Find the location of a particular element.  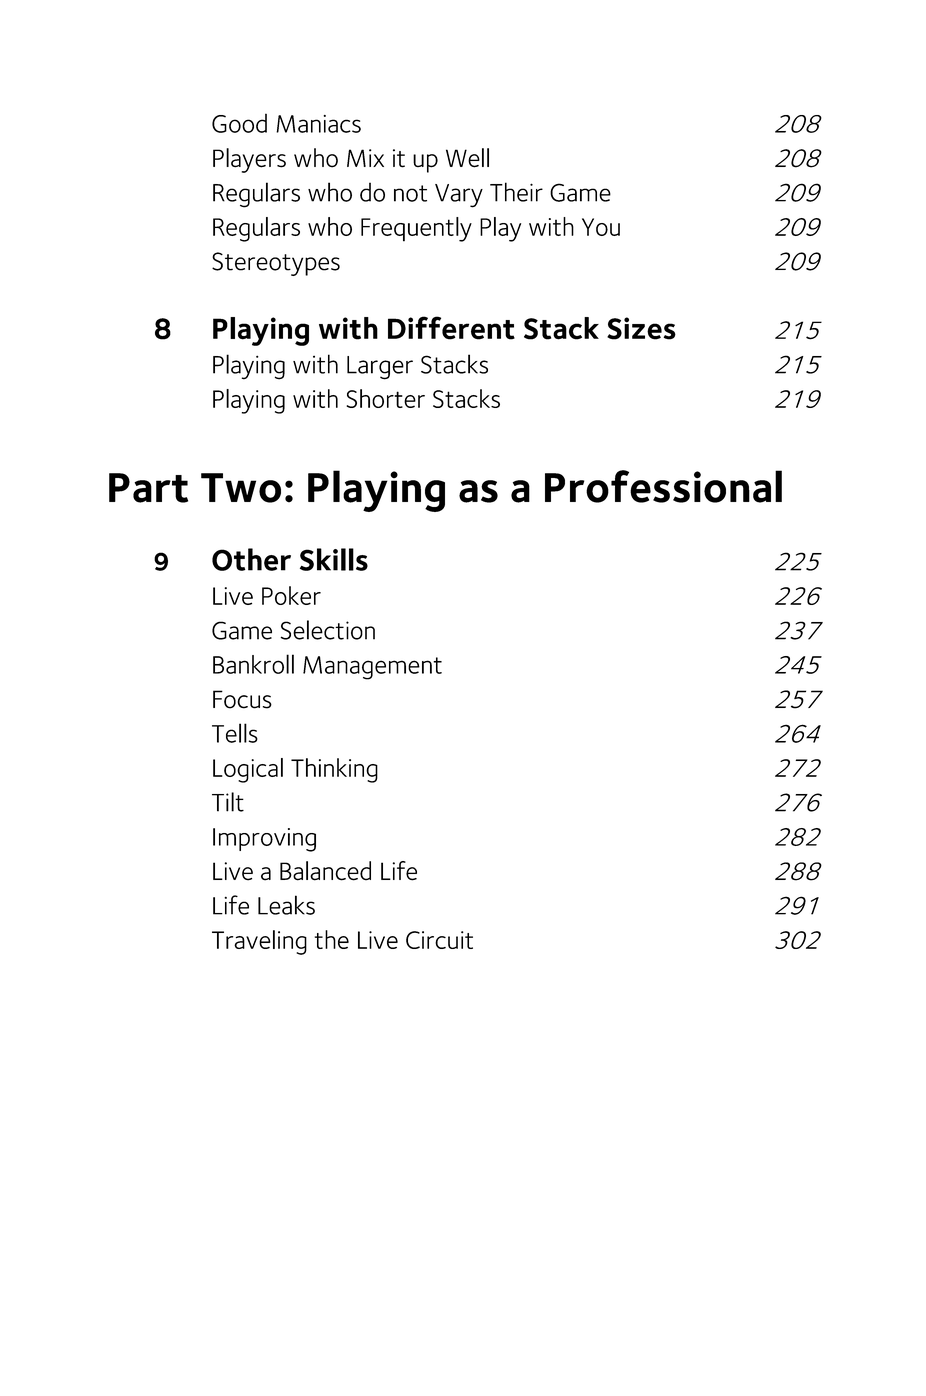

Traveling is located at coordinates (259, 942).
